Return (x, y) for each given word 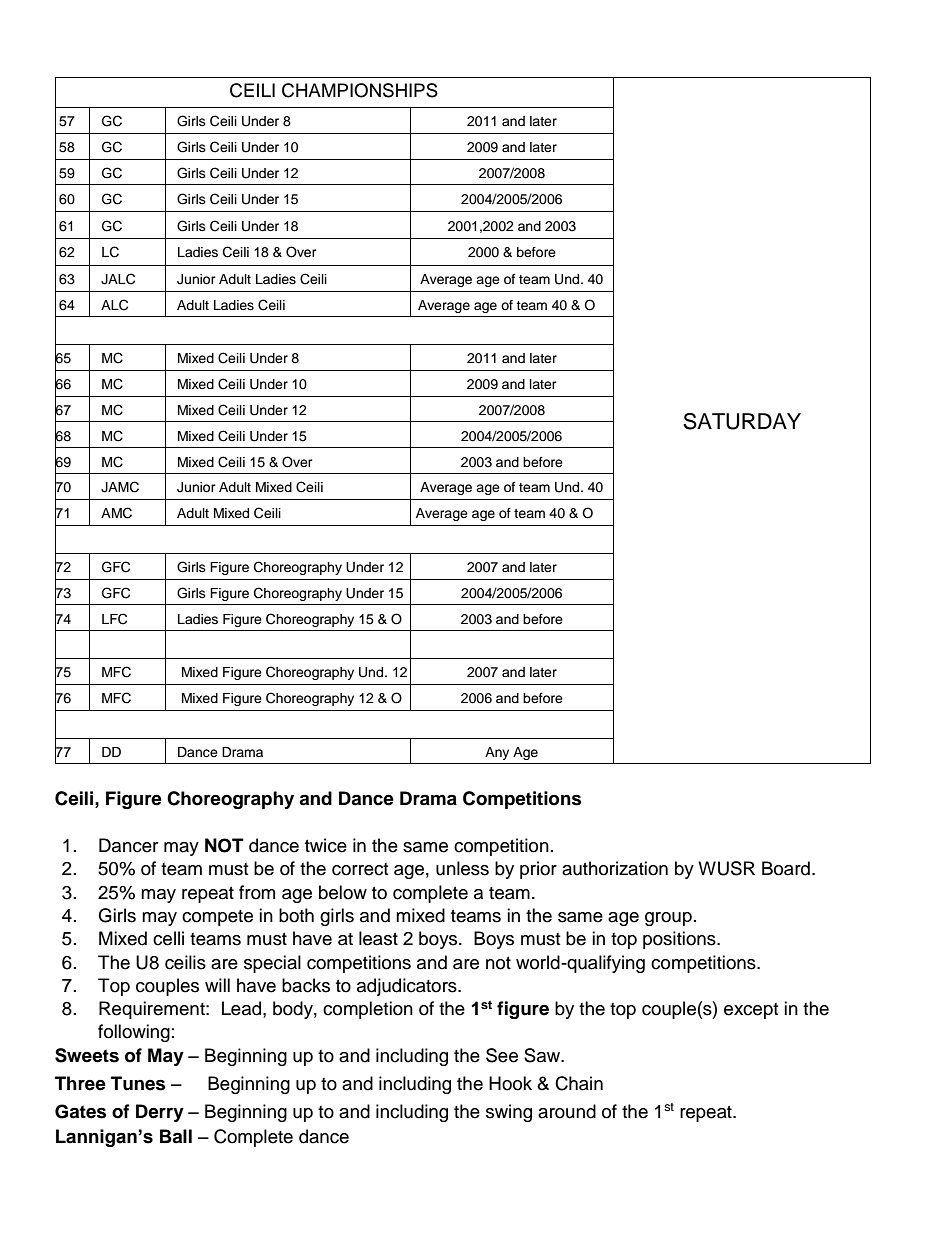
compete (217, 918)
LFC (114, 619)
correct (360, 869)
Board (786, 868)
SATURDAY (742, 421)
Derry (160, 1113)
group (668, 919)
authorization (615, 868)
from (257, 892)
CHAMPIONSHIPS (360, 90)
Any (497, 753)
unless (462, 868)
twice (326, 845)
